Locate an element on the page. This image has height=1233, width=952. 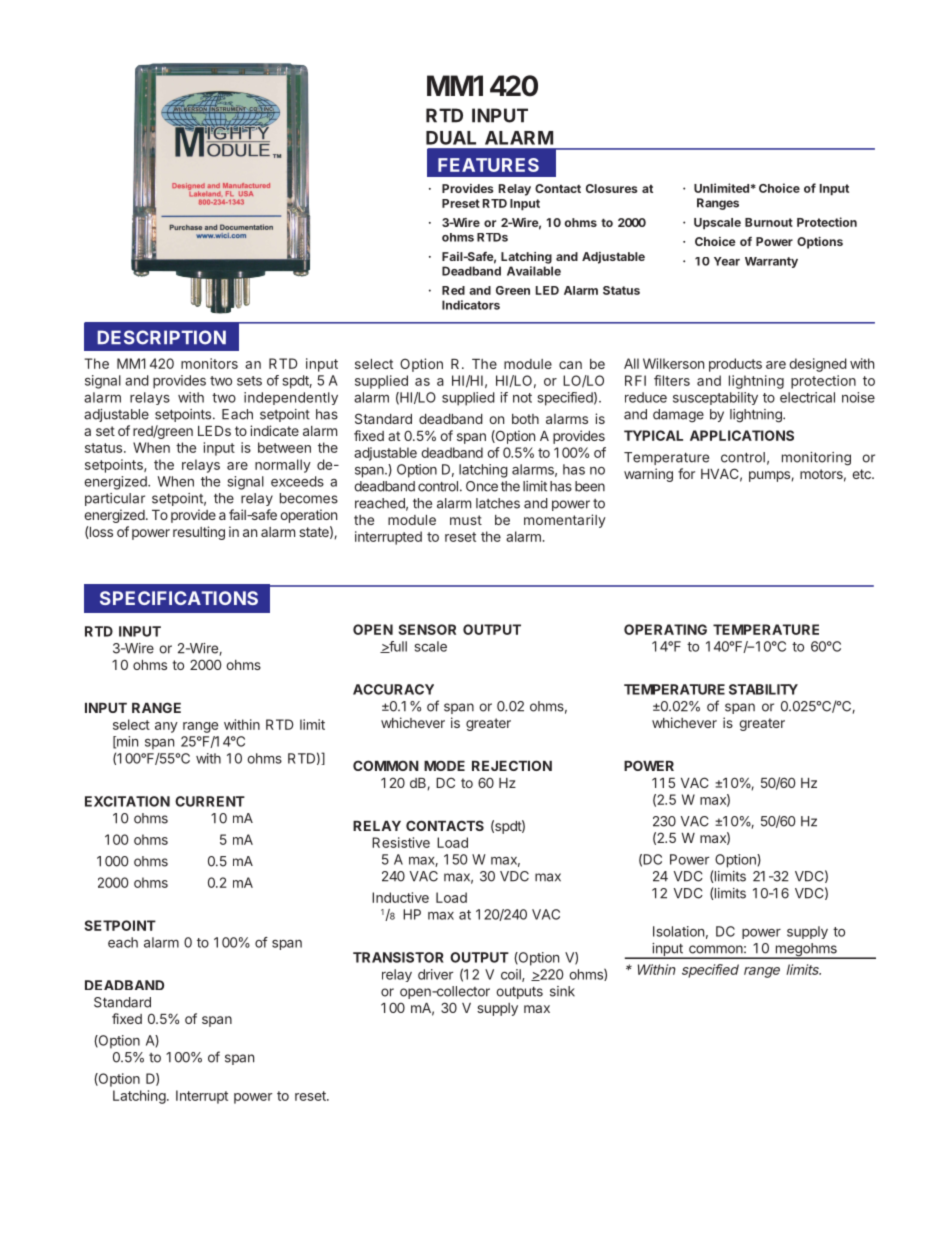
products is located at coordinates (735, 365).
